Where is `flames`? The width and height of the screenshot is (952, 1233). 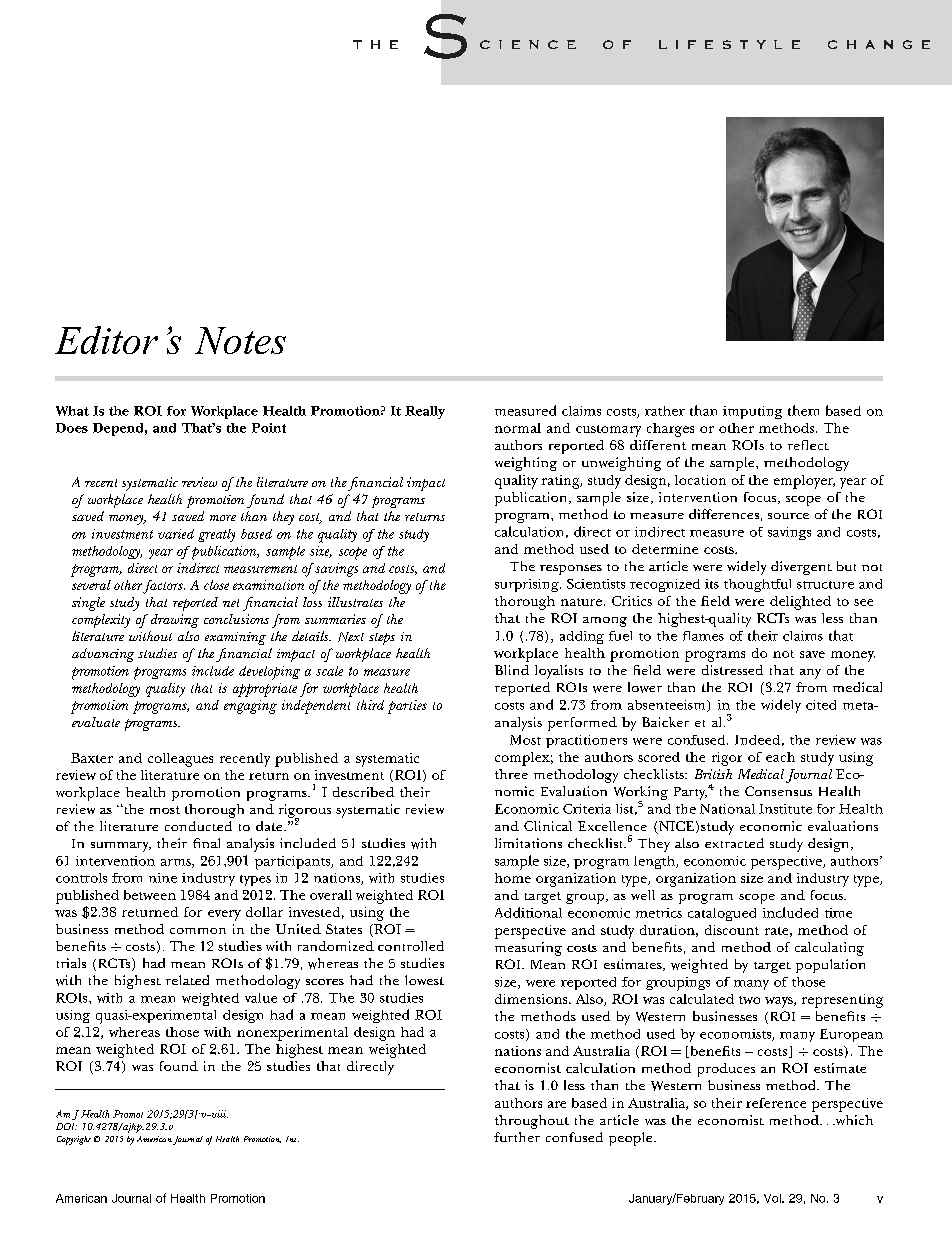
flames is located at coordinates (703, 636).
